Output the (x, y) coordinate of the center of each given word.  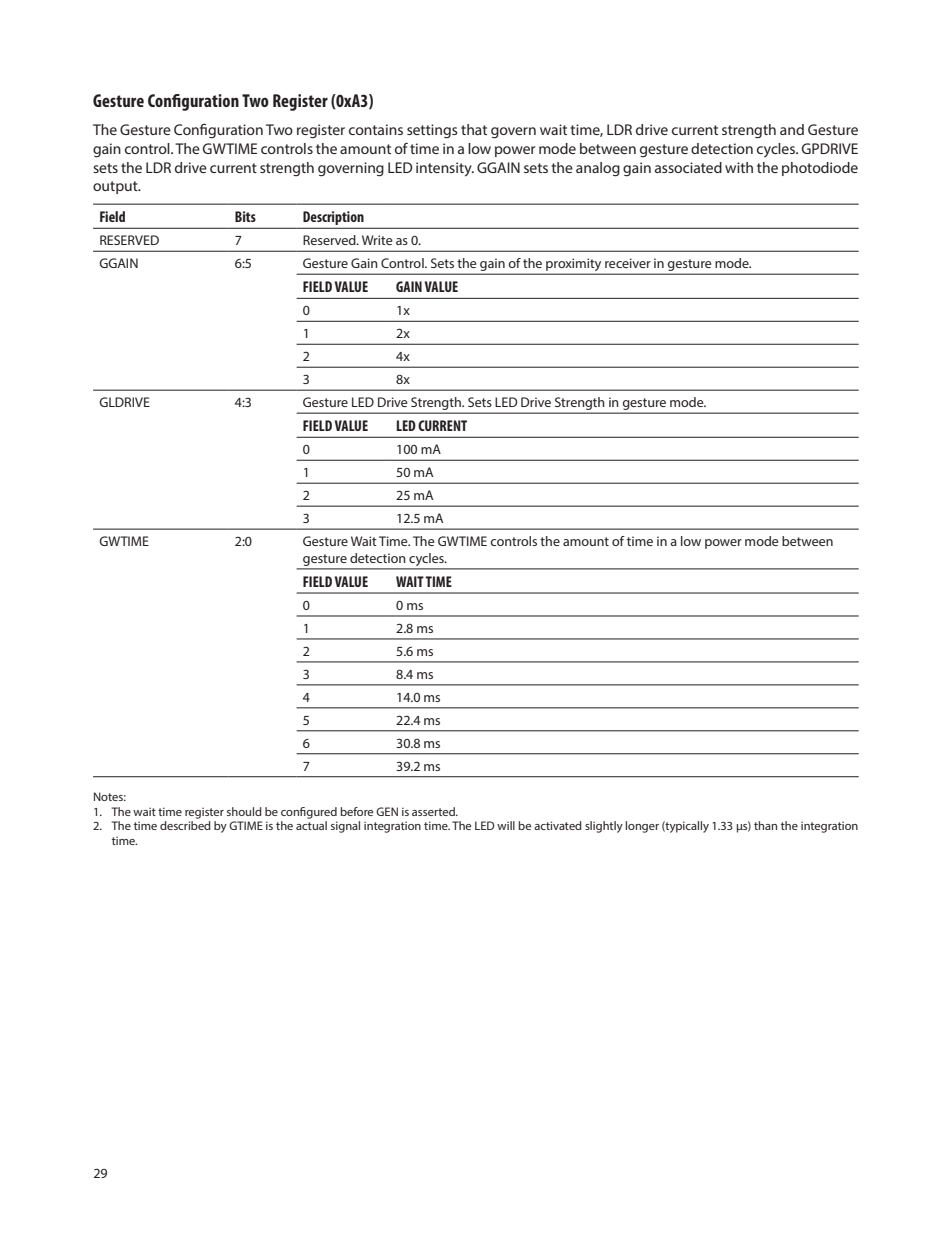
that (474, 129)
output (116, 187)
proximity (574, 266)
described (185, 825)
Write (377, 240)
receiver (628, 263)
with (739, 167)
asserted (434, 811)
